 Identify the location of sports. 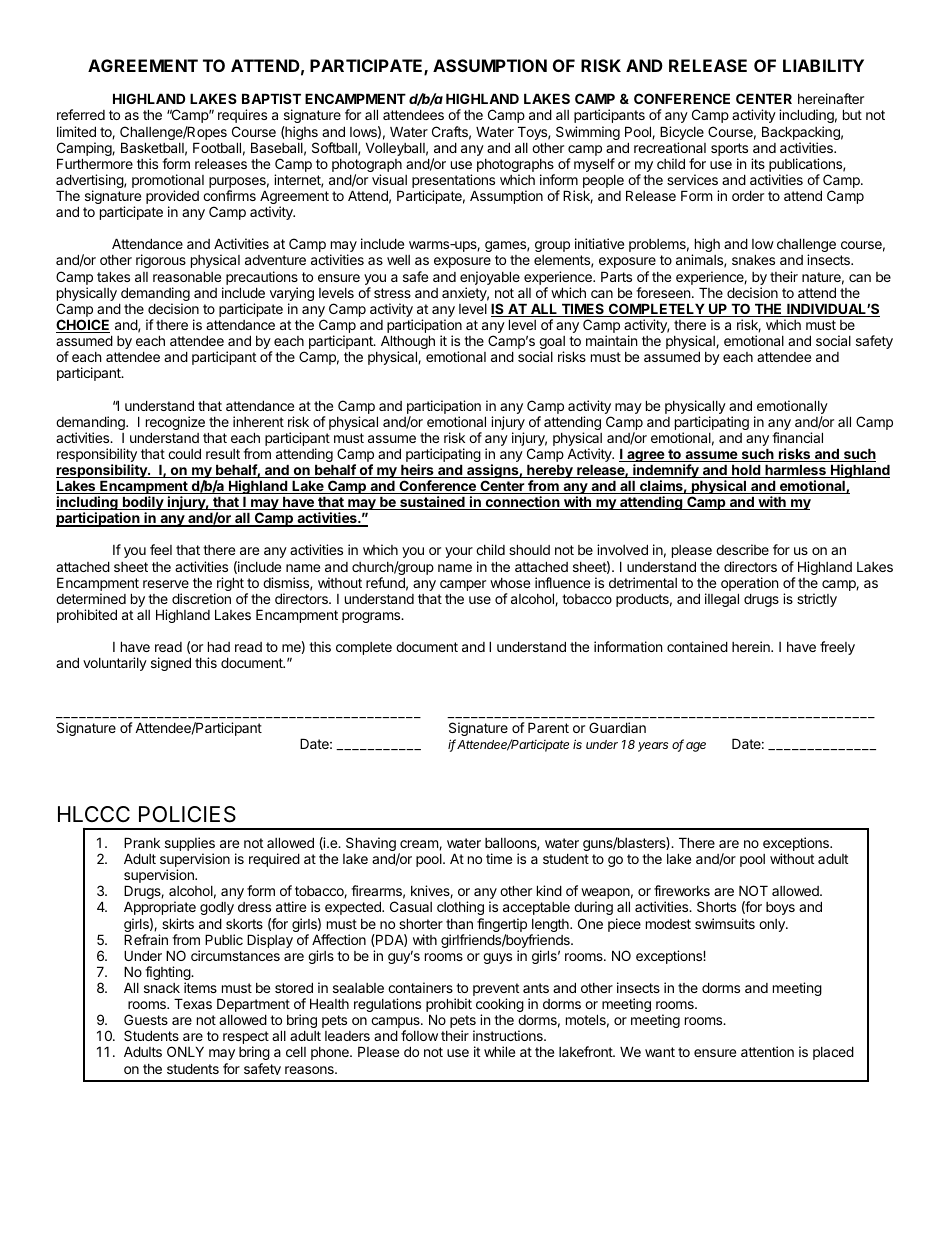
(729, 151).
